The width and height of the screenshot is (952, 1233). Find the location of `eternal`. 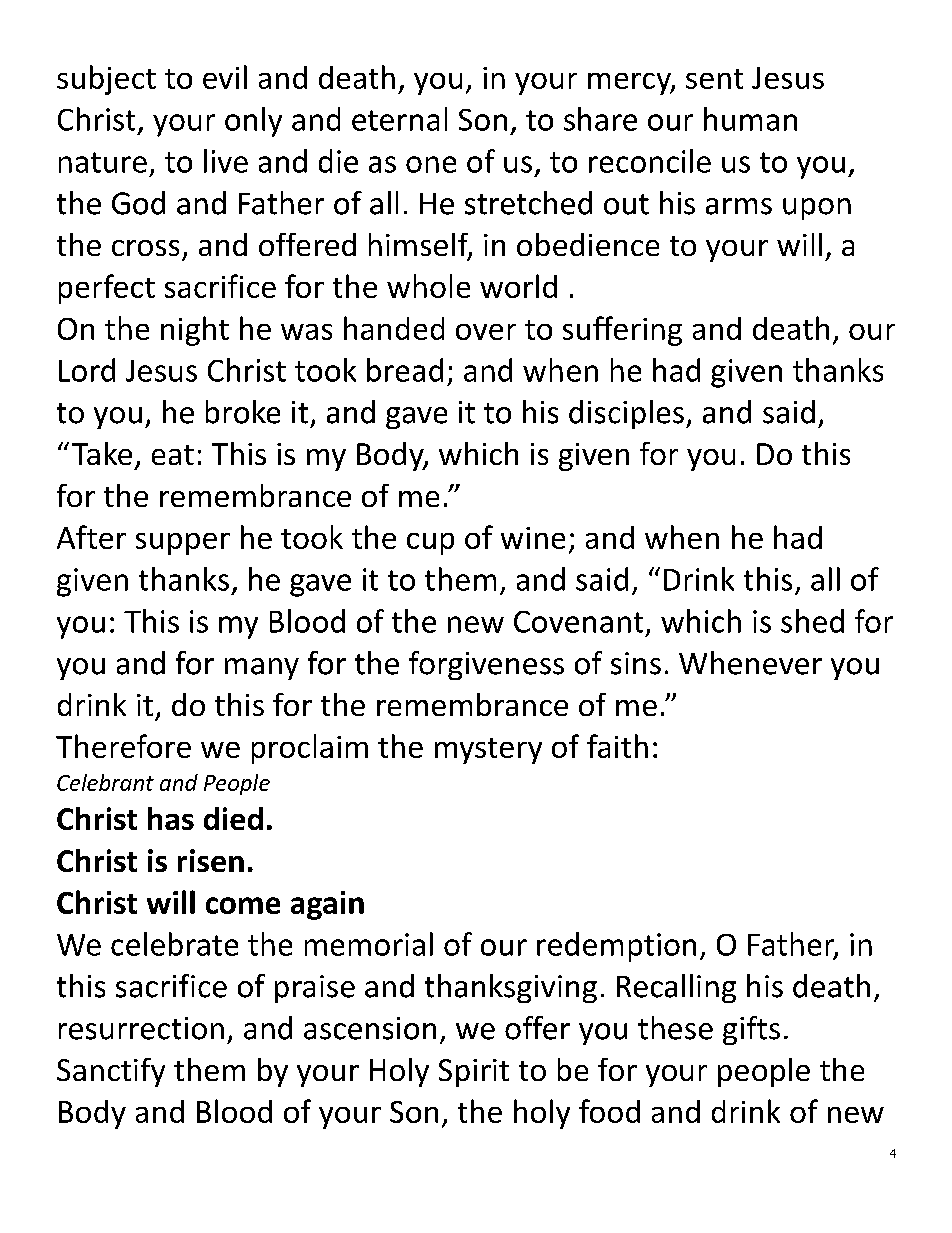

eternal is located at coordinates (399, 119).
